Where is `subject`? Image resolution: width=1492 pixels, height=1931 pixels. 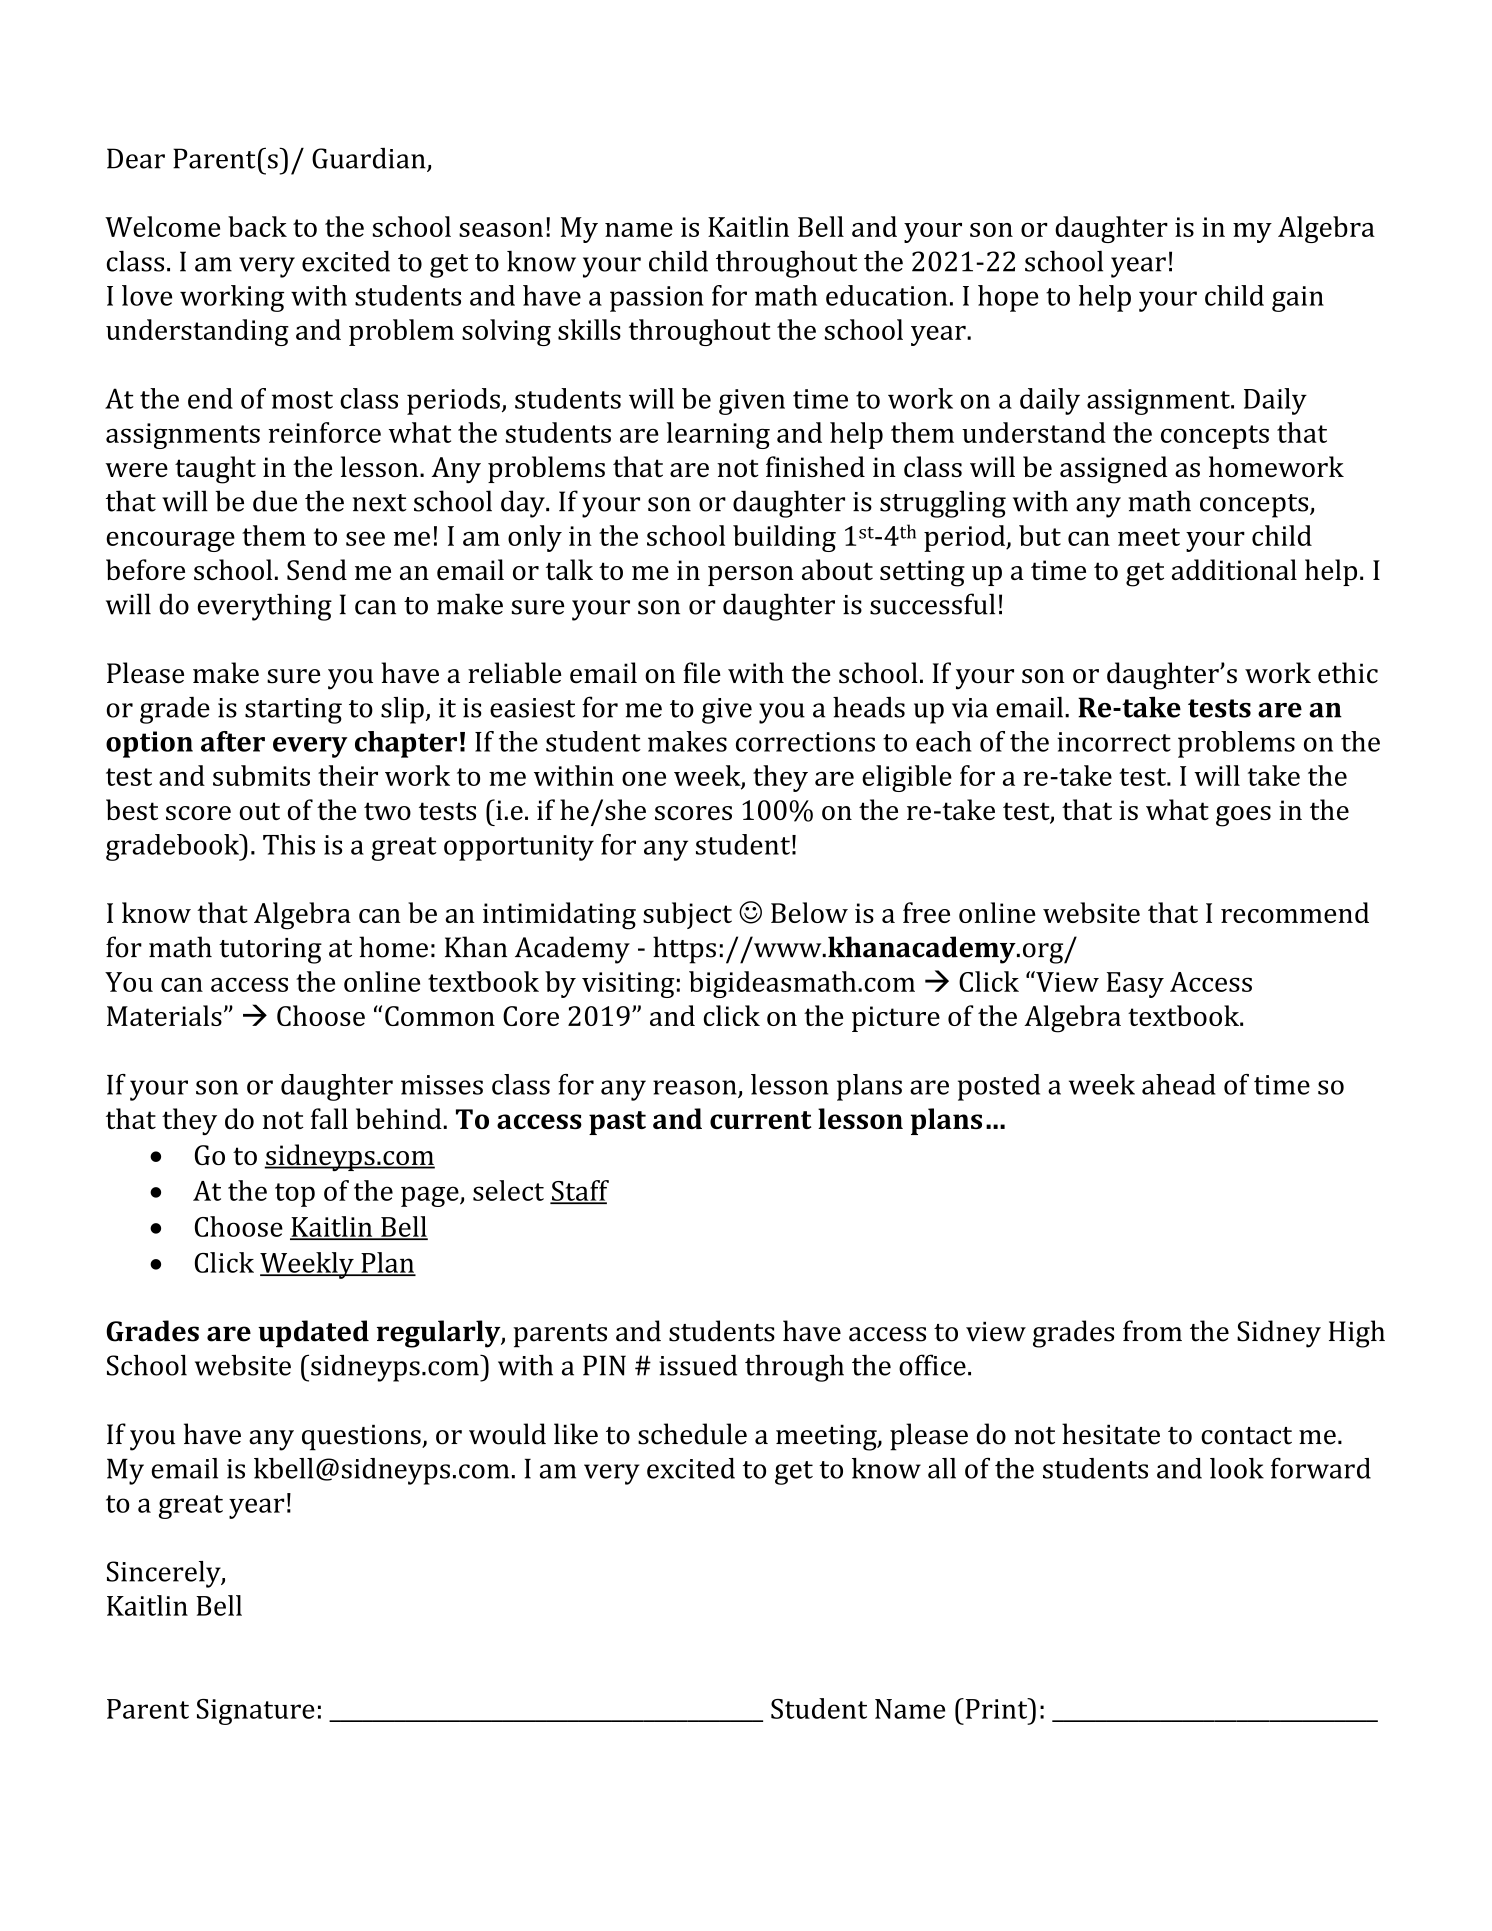 subject is located at coordinates (687, 915).
